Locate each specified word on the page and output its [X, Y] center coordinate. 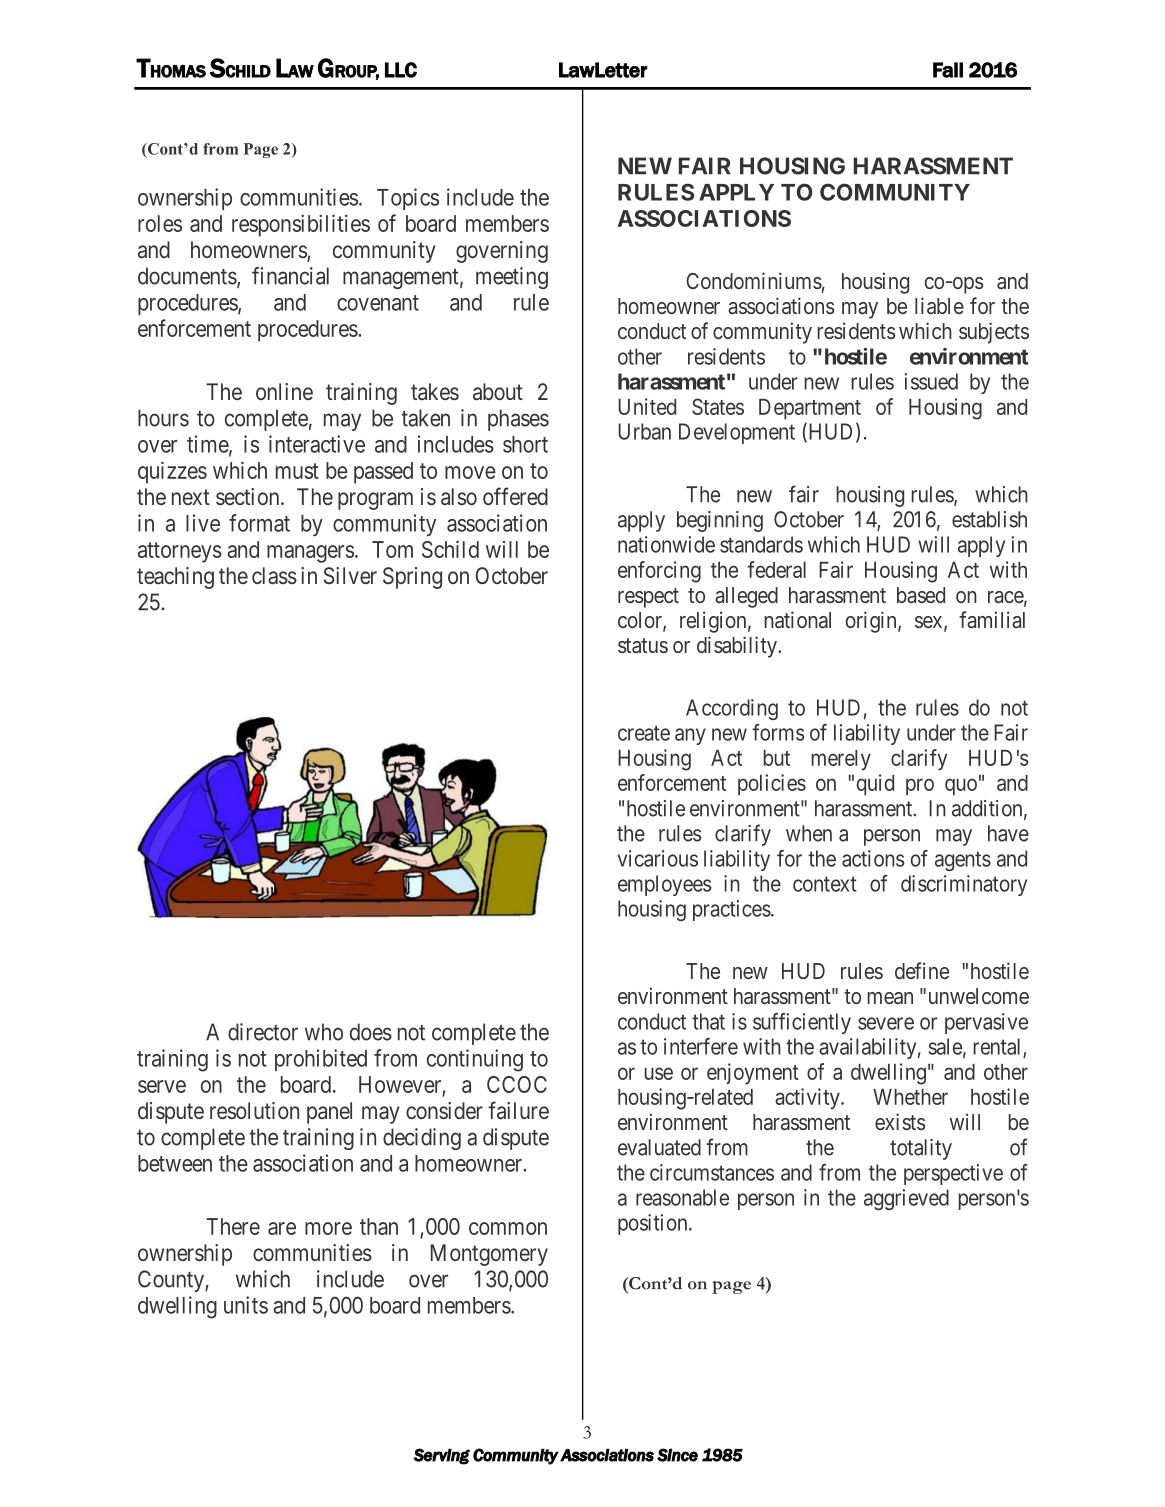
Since [677, 1455]
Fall [948, 70]
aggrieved [906, 1199]
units [246, 1305]
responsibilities [301, 225]
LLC [401, 70]
